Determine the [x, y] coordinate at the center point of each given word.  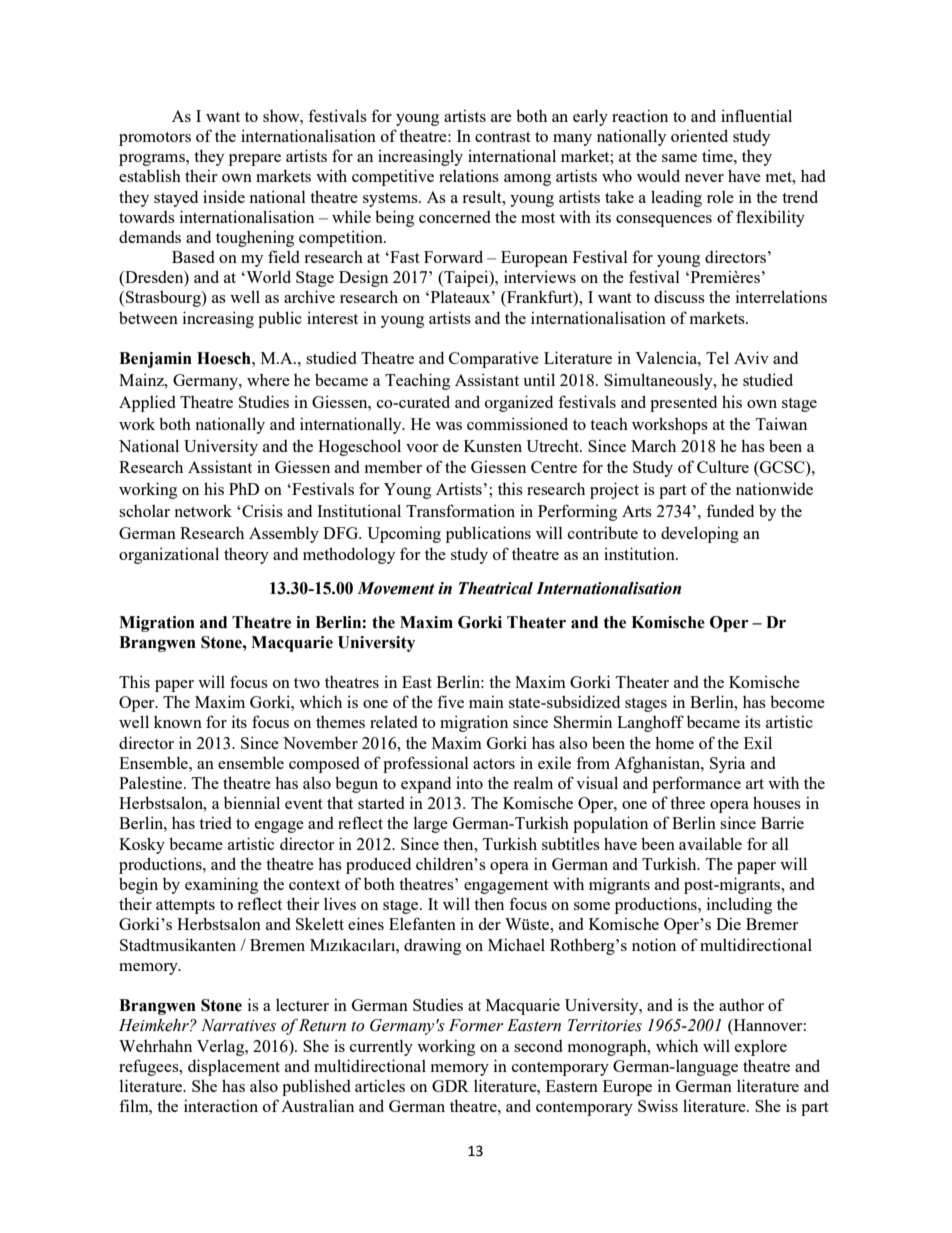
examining [221, 885]
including [739, 905]
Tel [717, 357]
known [178, 722]
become [797, 701]
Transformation [460, 510]
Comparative [494, 359]
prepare [255, 160]
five [450, 701]
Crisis [261, 510]
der [490, 923]
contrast [503, 137]
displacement [234, 1067]
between [148, 317]
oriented [699, 135]
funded [730, 510]
